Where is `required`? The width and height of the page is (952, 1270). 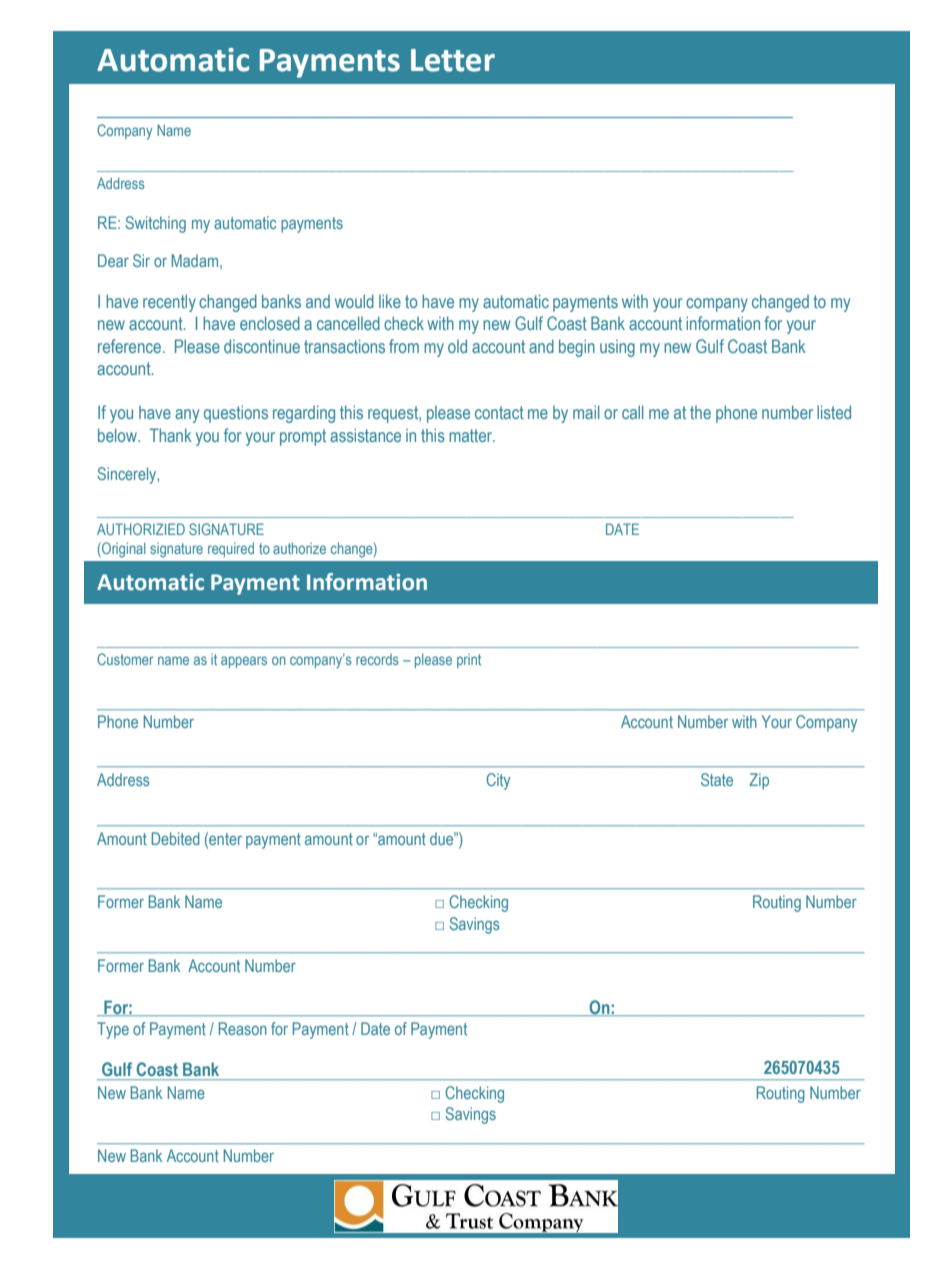
required is located at coordinates (231, 549).
